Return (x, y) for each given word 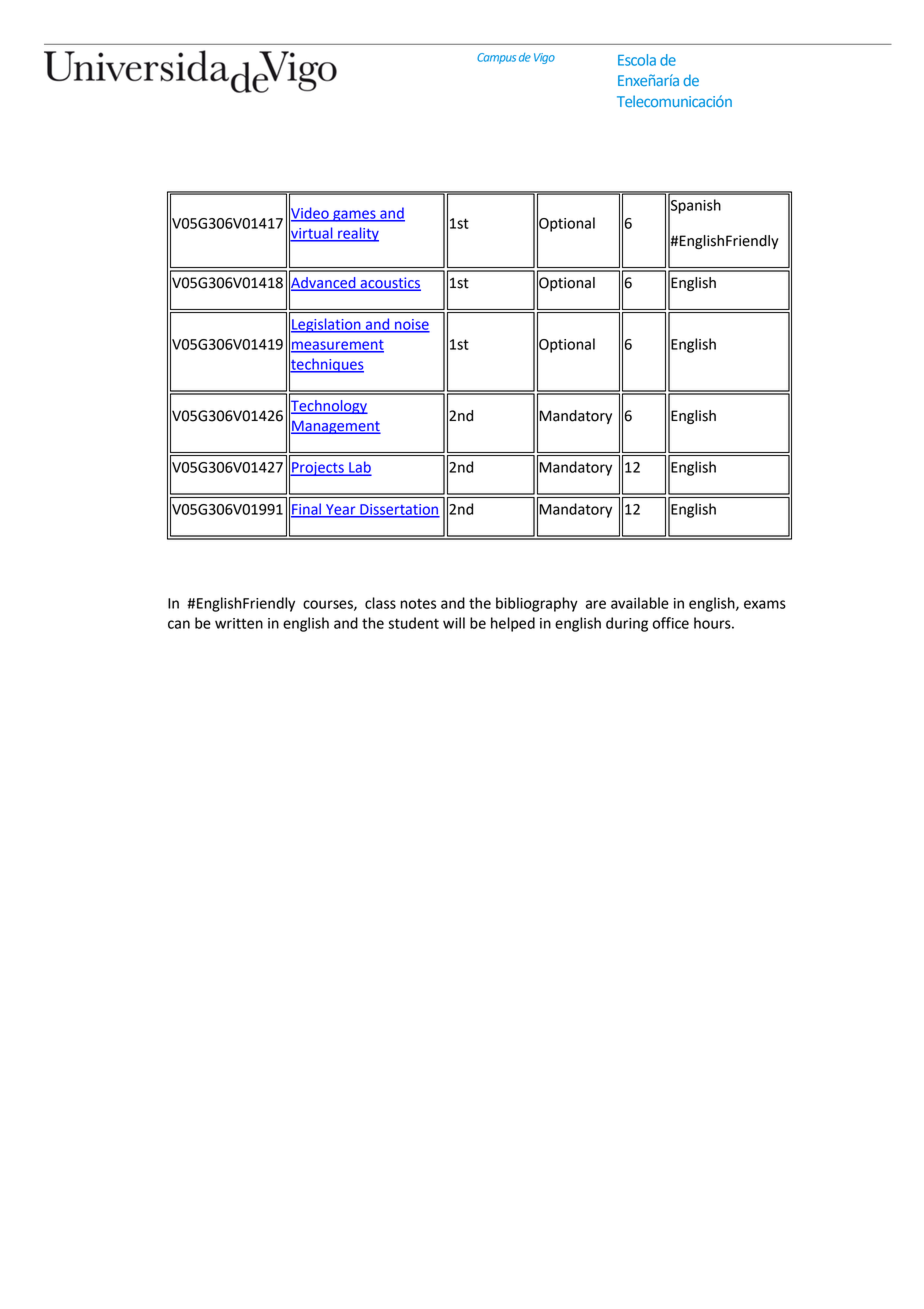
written (239, 623)
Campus (496, 58)
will (454, 623)
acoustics (389, 283)
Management (336, 427)
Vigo (544, 58)
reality (357, 234)
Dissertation (399, 510)
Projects (318, 469)
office (671, 623)
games (354, 216)
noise (411, 325)
